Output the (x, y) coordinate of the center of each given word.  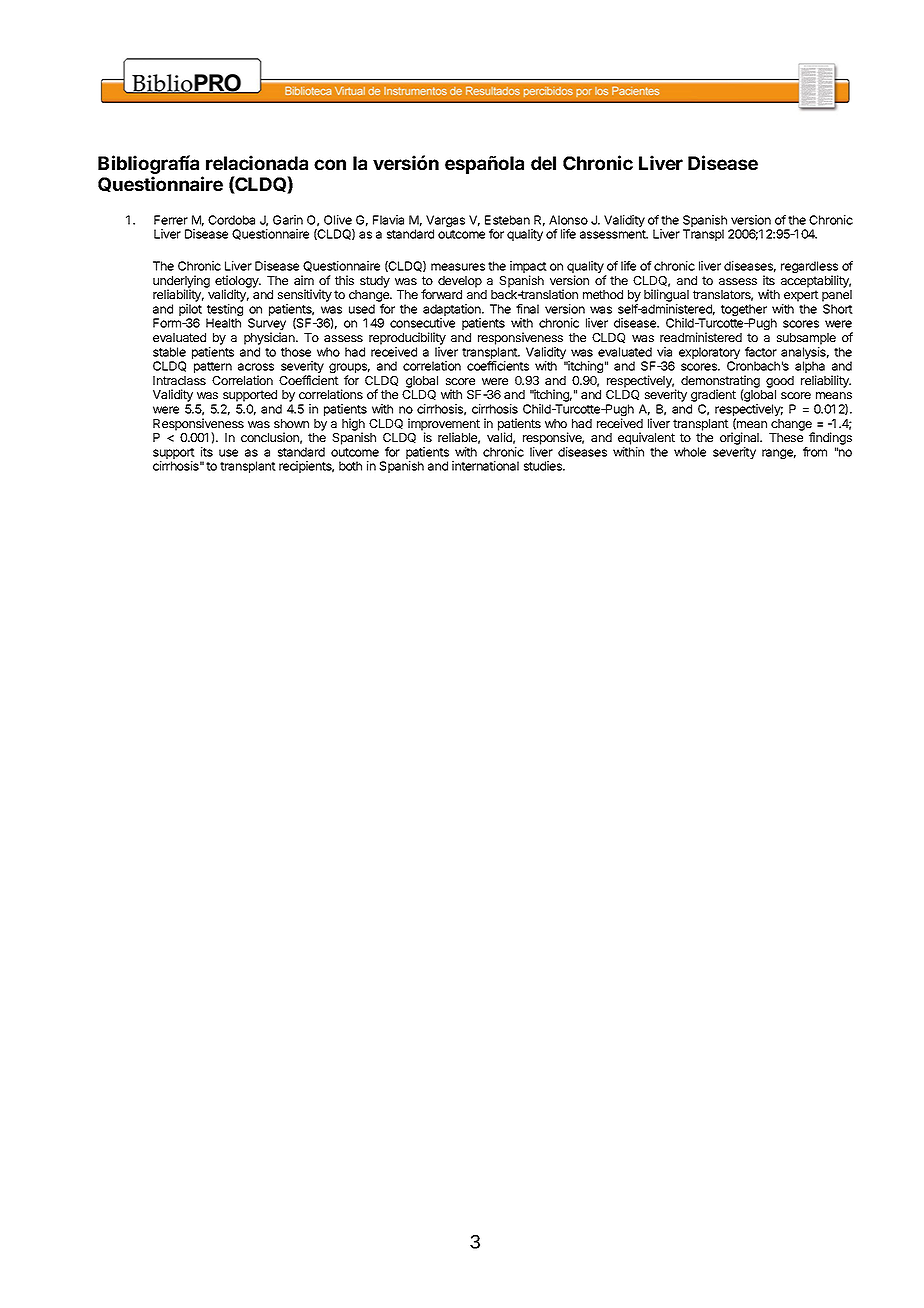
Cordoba (231, 220)
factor (761, 352)
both (350, 466)
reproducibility (407, 338)
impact (528, 268)
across (256, 367)
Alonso (568, 220)
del (543, 163)
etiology (238, 282)
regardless (809, 268)
